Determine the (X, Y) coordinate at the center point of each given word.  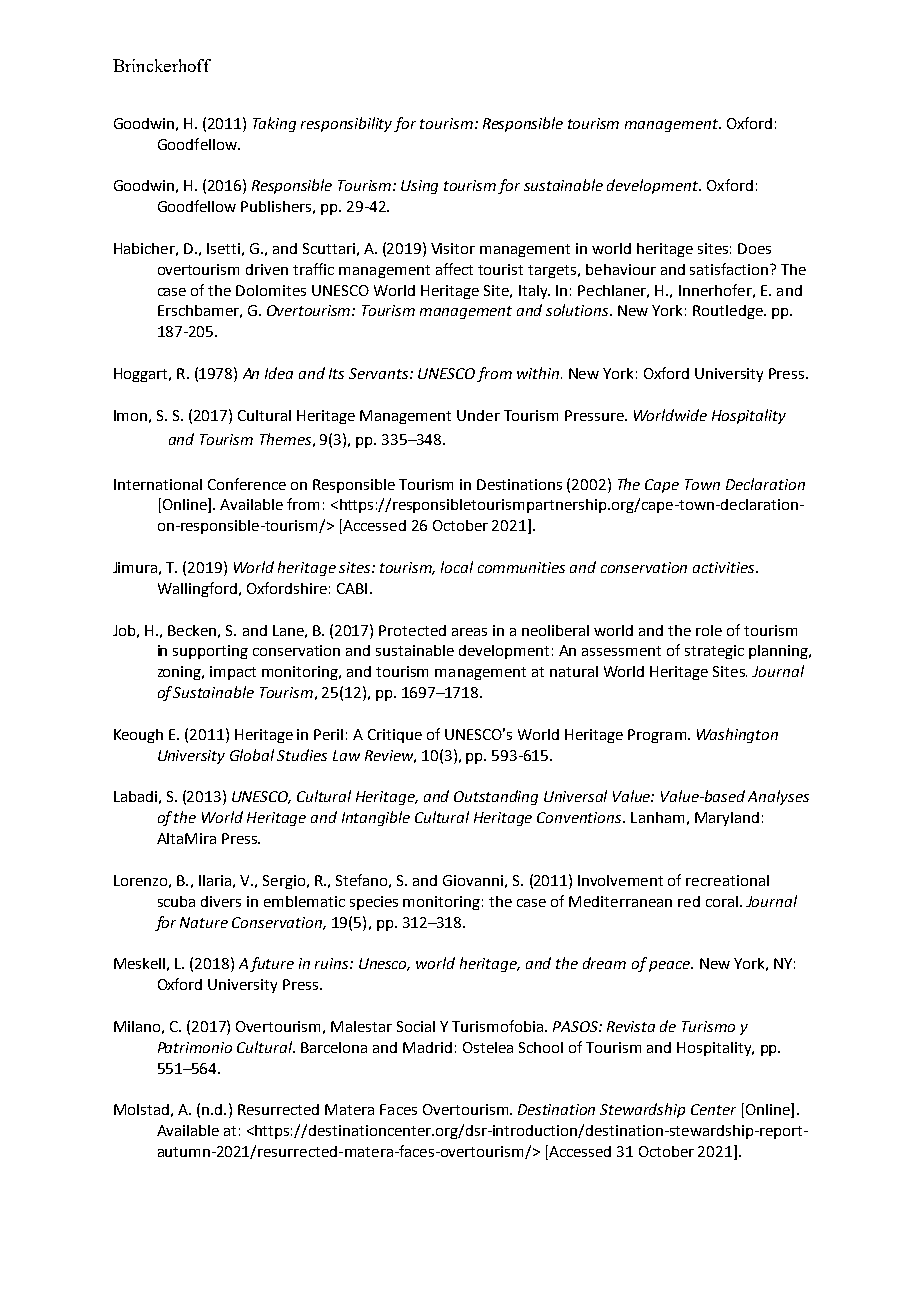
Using (419, 187)
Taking (274, 124)
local (457, 567)
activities (725, 567)
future (272, 964)
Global (252, 755)
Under (478, 415)
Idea (279, 373)
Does (754, 248)
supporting (210, 652)
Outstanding (496, 797)
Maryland (727, 819)
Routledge (729, 312)
